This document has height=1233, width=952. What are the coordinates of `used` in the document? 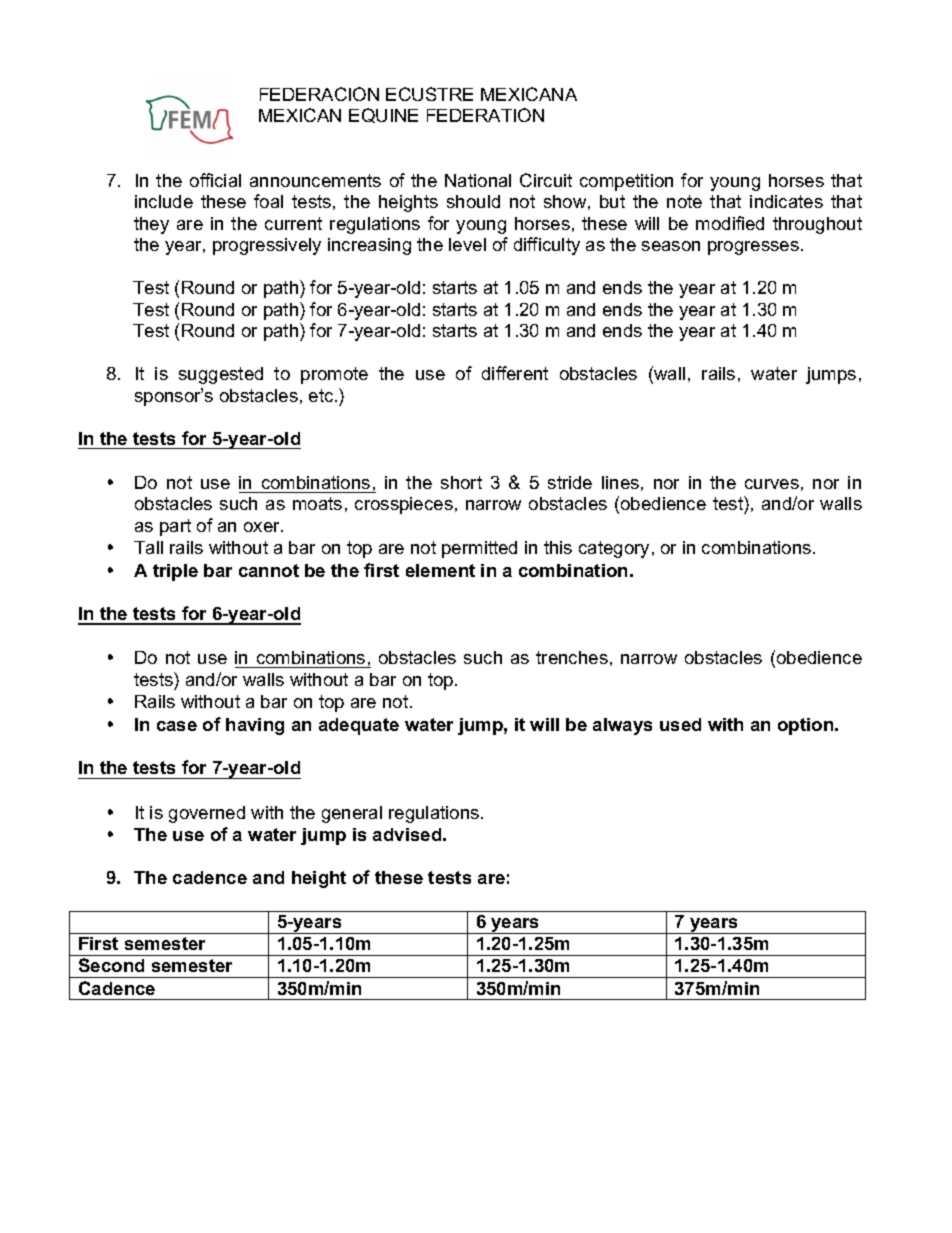 It's located at (680, 724).
